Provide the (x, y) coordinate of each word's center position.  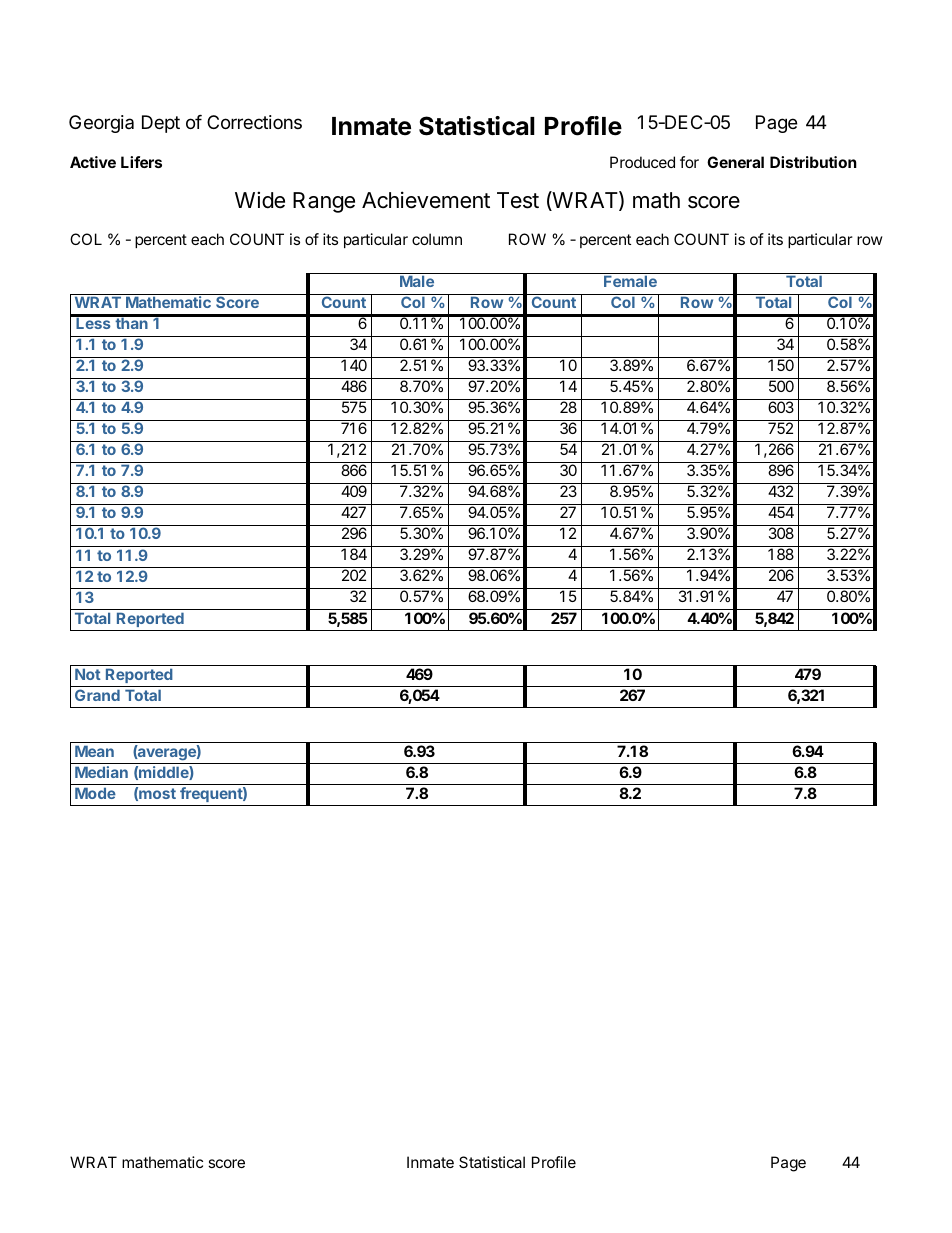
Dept (161, 124)
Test (518, 200)
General (735, 162)
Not (88, 674)
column (437, 239)
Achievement (426, 200)
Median (101, 772)
